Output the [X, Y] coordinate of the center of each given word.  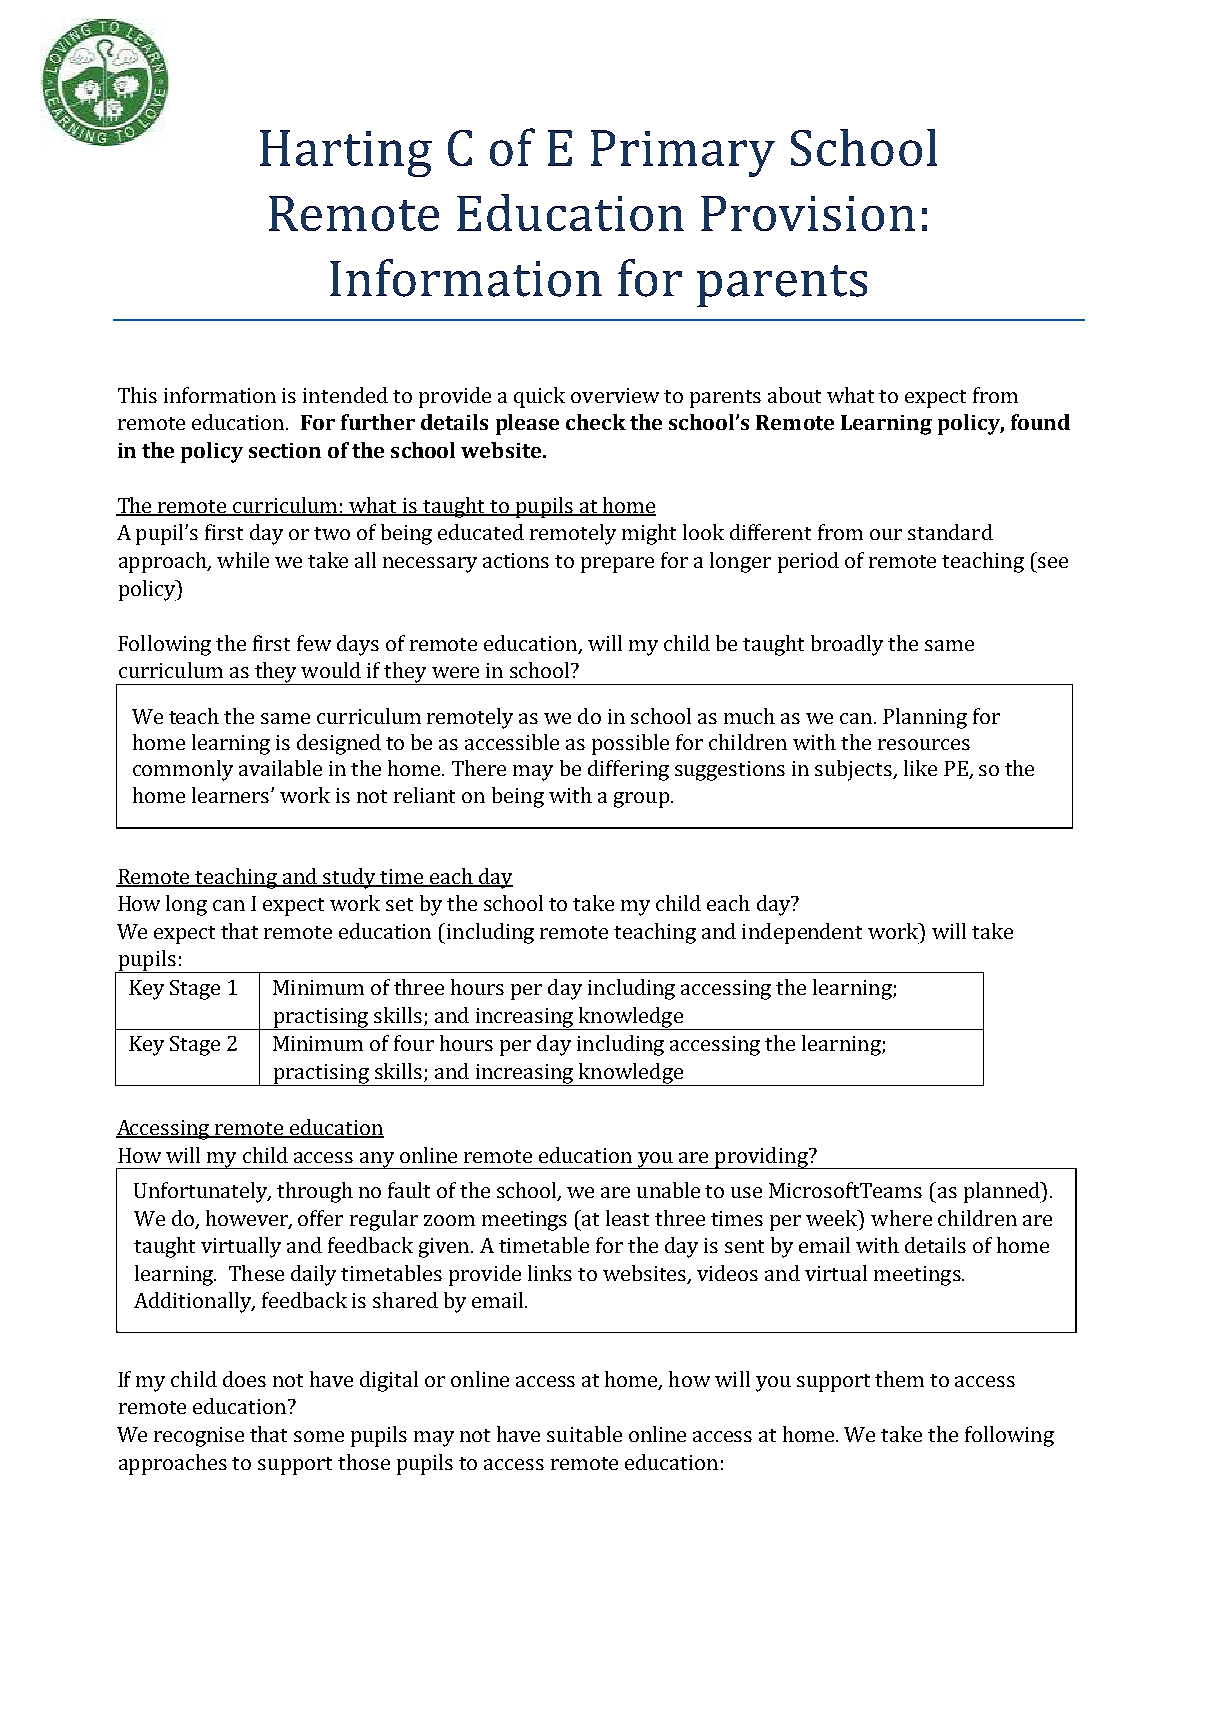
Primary [683, 153]
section [285, 450]
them [899, 1379]
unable [668, 1190]
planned [1003, 1192]
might [649, 534]
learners [232, 795]
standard [950, 532]
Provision [808, 213]
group [643, 800]
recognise [199, 1437]
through [315, 1192]
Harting [346, 153]
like [920, 768]
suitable [584, 1434]
